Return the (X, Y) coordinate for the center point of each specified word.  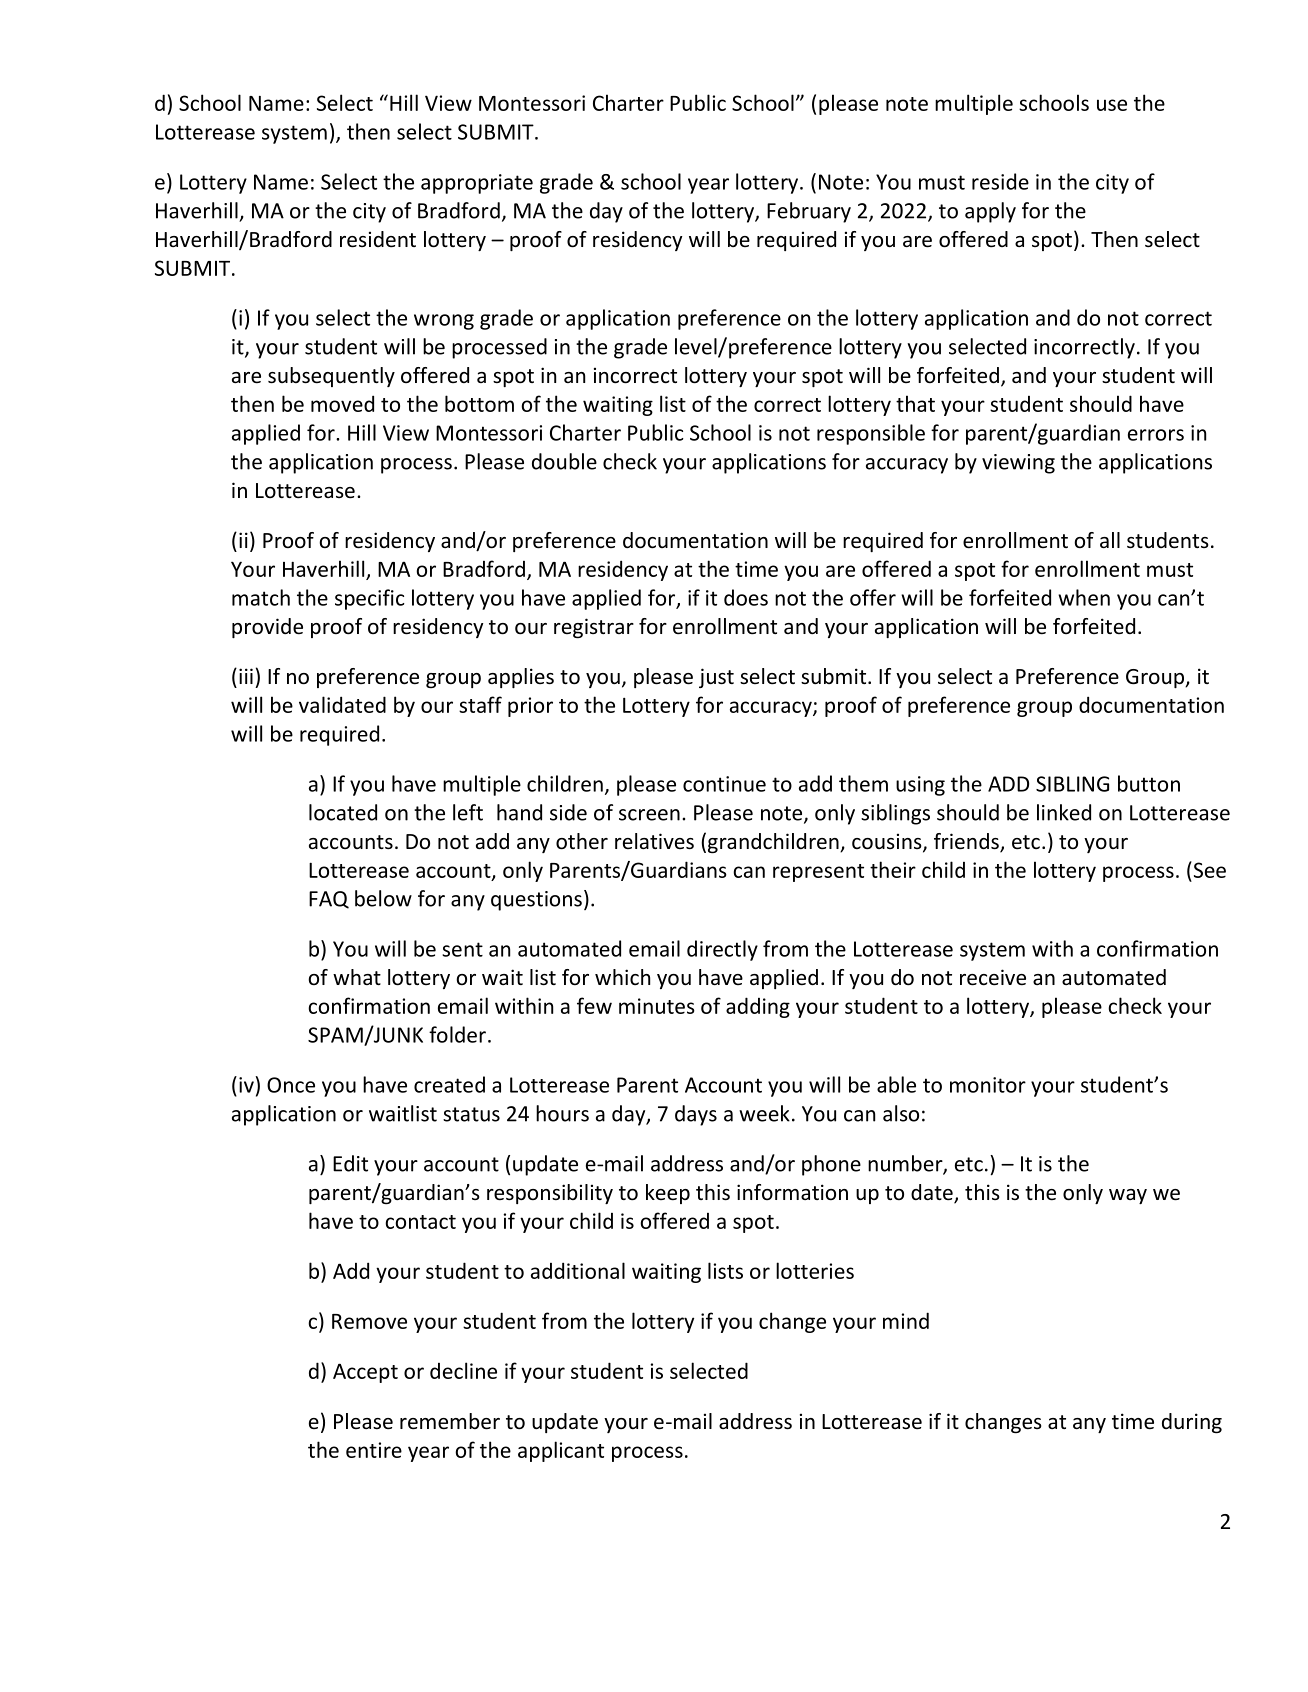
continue (724, 784)
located (343, 812)
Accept (365, 1373)
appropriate (477, 184)
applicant (561, 1451)
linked (1064, 812)
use (1112, 105)
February (809, 212)
